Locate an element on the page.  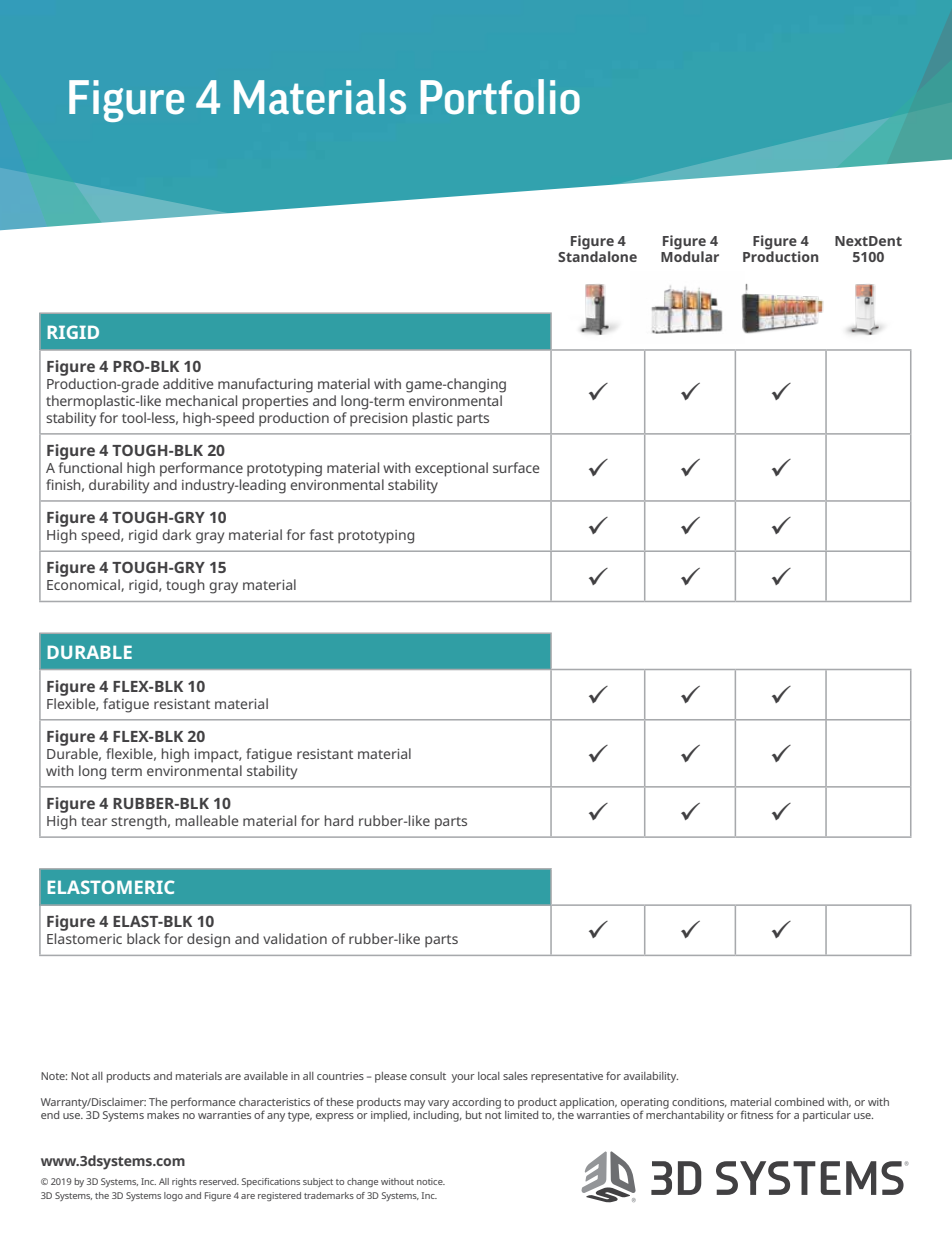
Portfolio is located at coordinates (500, 97).
